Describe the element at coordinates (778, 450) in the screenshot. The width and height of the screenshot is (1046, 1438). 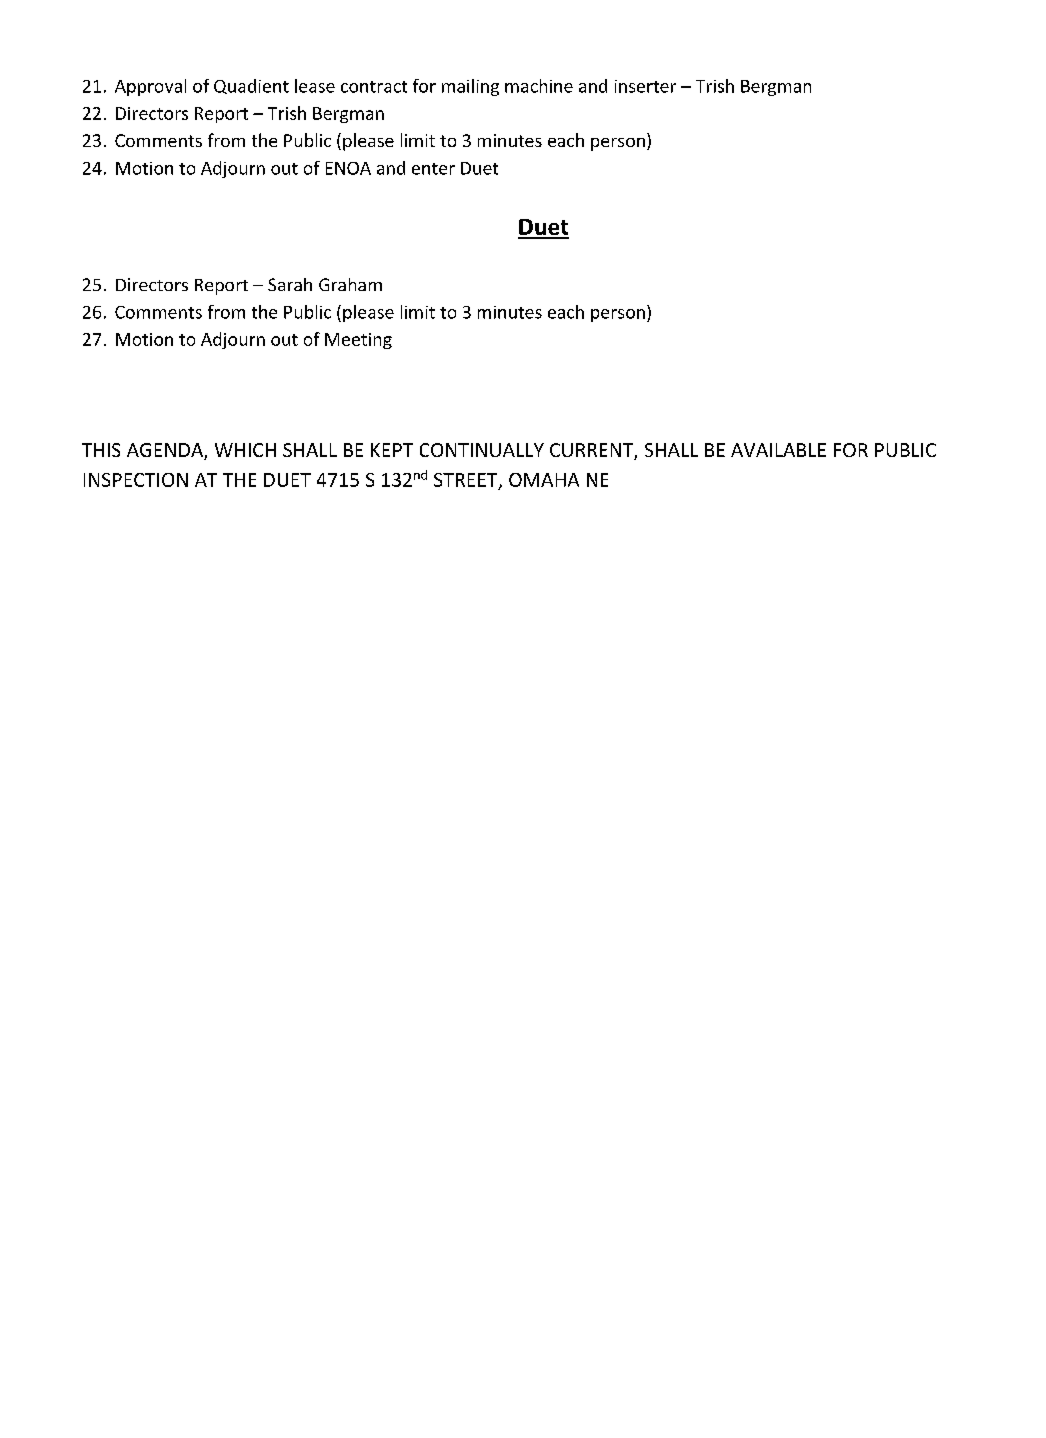
I see `AVAILABLE` at that location.
